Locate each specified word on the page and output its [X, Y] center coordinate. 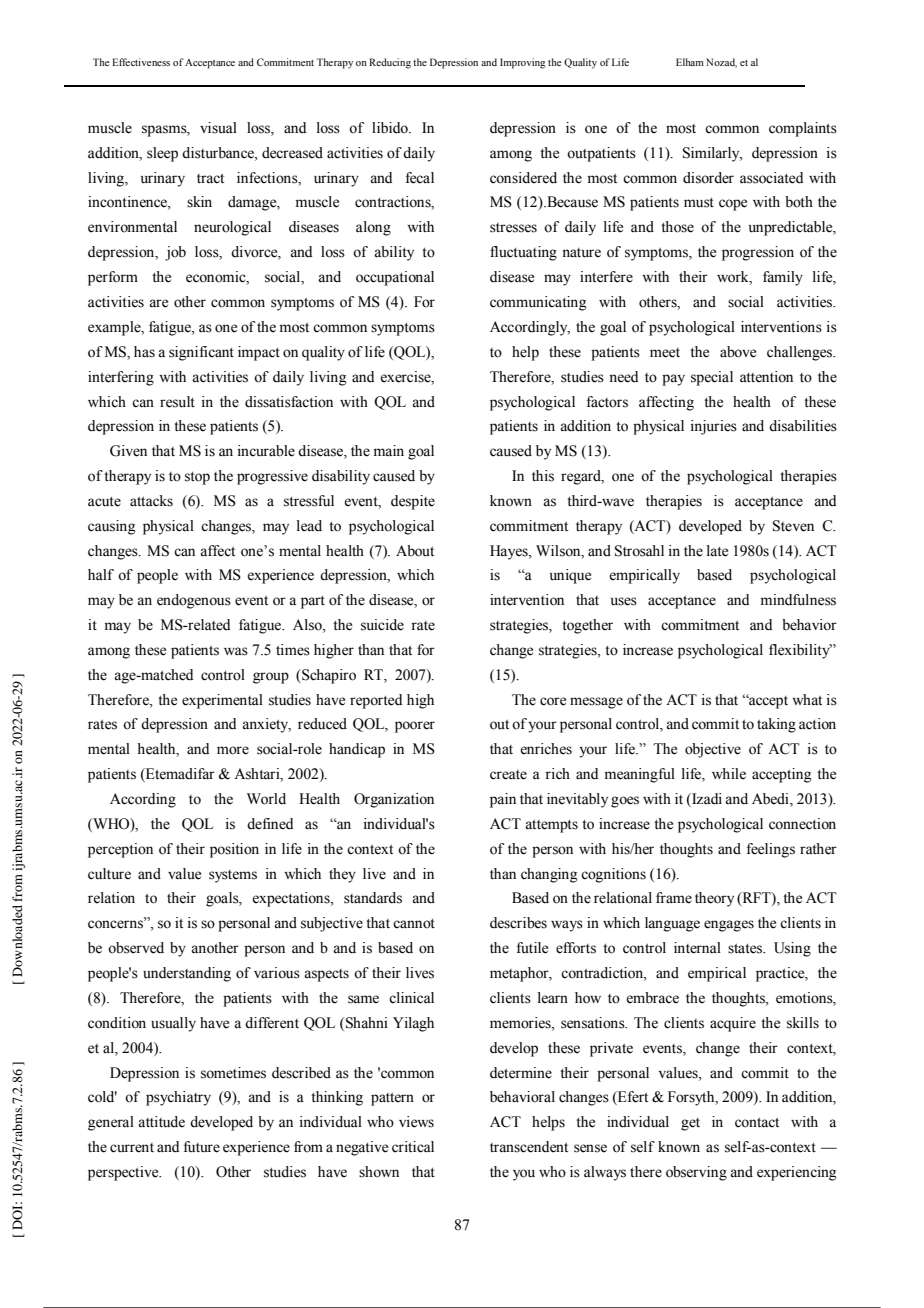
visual [218, 128]
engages [729, 926]
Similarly [712, 154]
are [158, 303]
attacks [151, 501]
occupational [395, 278]
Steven [793, 526]
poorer [415, 727]
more [233, 750]
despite [413, 502]
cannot [414, 924]
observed [136, 948]
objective [713, 750]
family [783, 278]
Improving [522, 63]
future [202, 1147]
